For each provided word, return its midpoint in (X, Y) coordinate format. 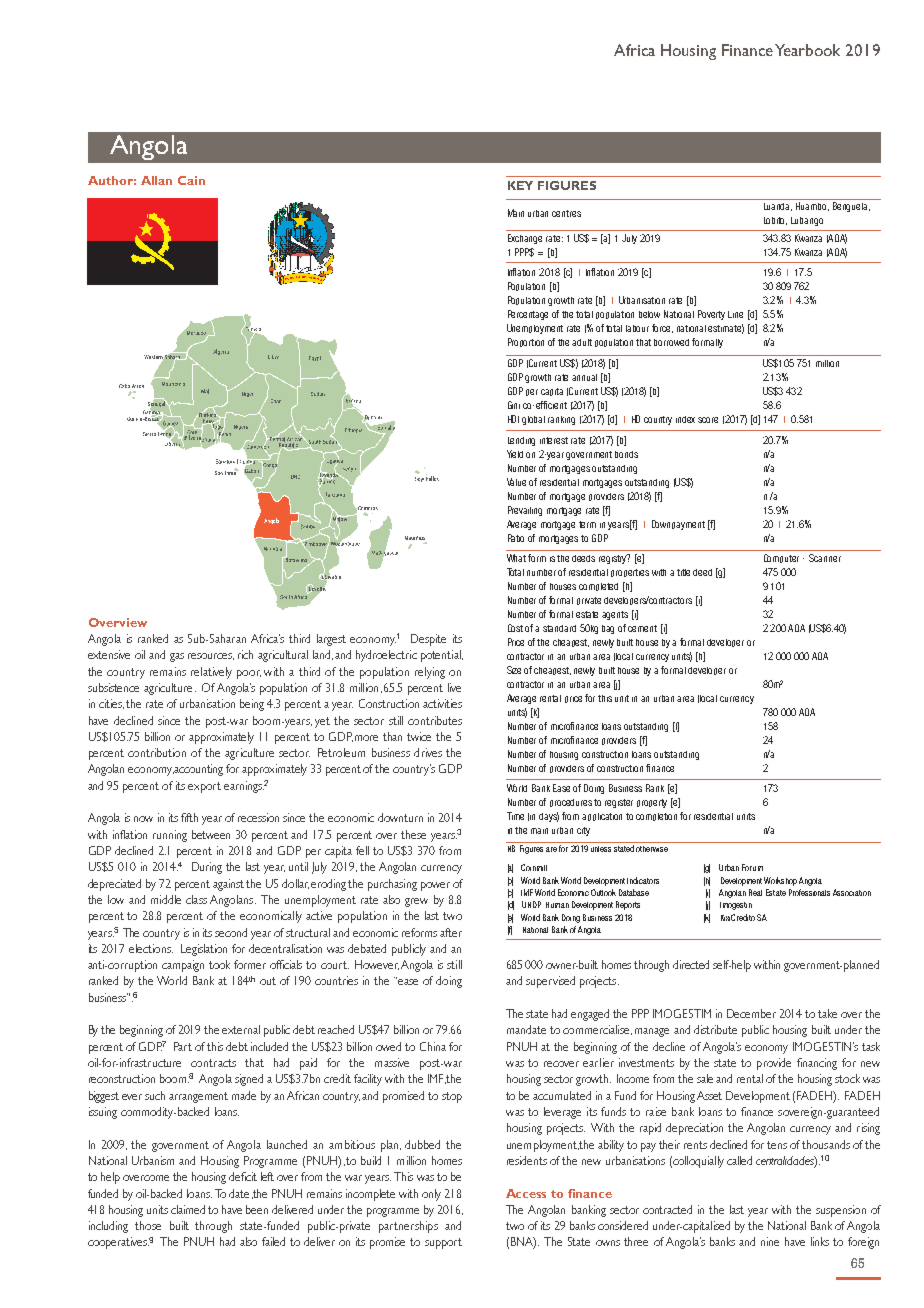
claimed (188, 1209)
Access (526, 1193)
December (751, 1013)
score (708, 420)
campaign (183, 966)
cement (642, 628)
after (451, 932)
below (649, 314)
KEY (520, 185)
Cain (191, 180)
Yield (515, 454)
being (252, 705)
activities (442, 703)
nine (770, 1241)
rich (245, 654)
